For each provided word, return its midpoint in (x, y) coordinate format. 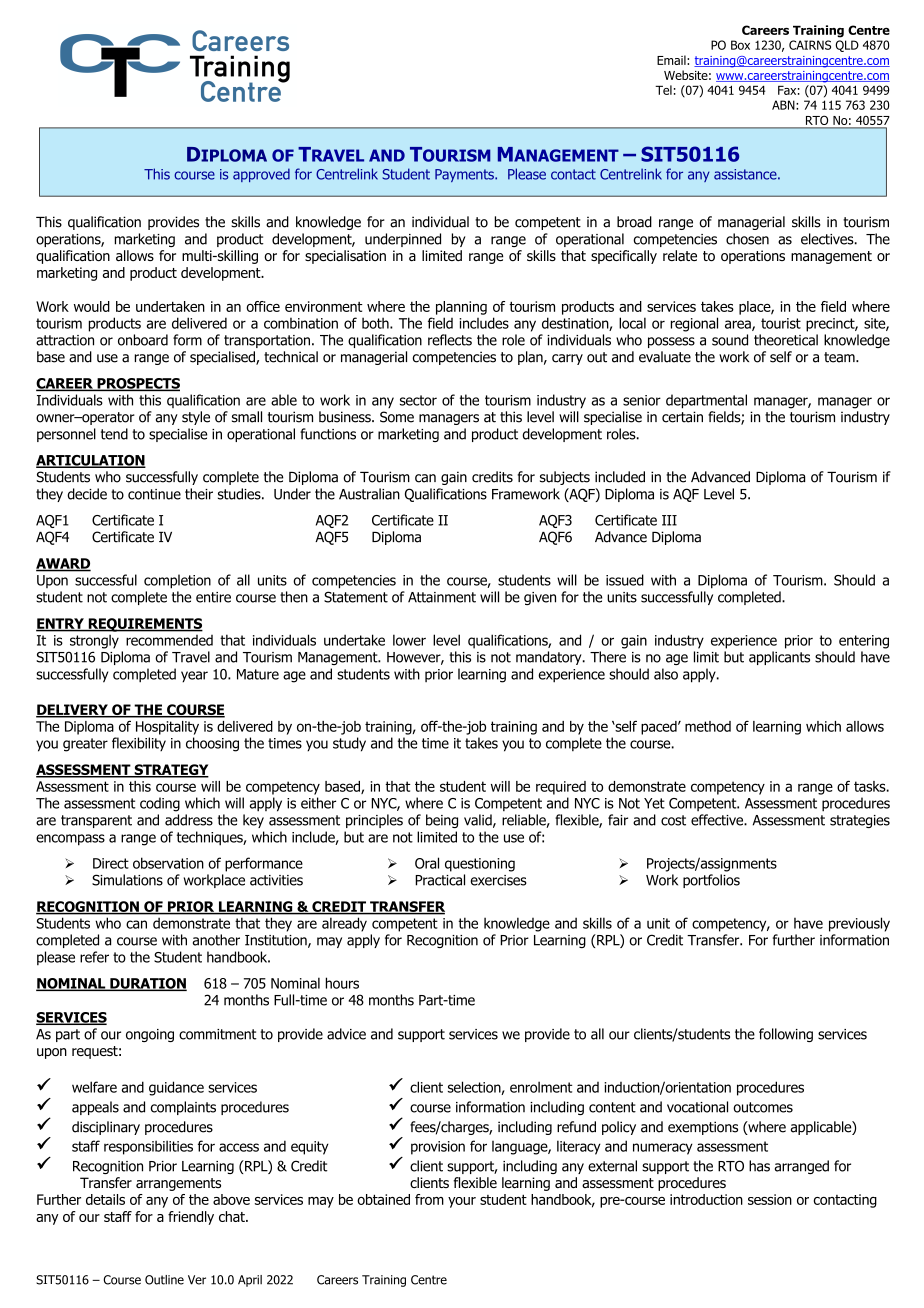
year (194, 677)
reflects (450, 340)
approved (261, 175)
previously (859, 924)
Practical (440, 880)
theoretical (786, 340)
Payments (465, 175)
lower (409, 640)
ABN (784, 105)
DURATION (147, 984)
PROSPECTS (137, 384)
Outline (164, 1280)
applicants (779, 658)
